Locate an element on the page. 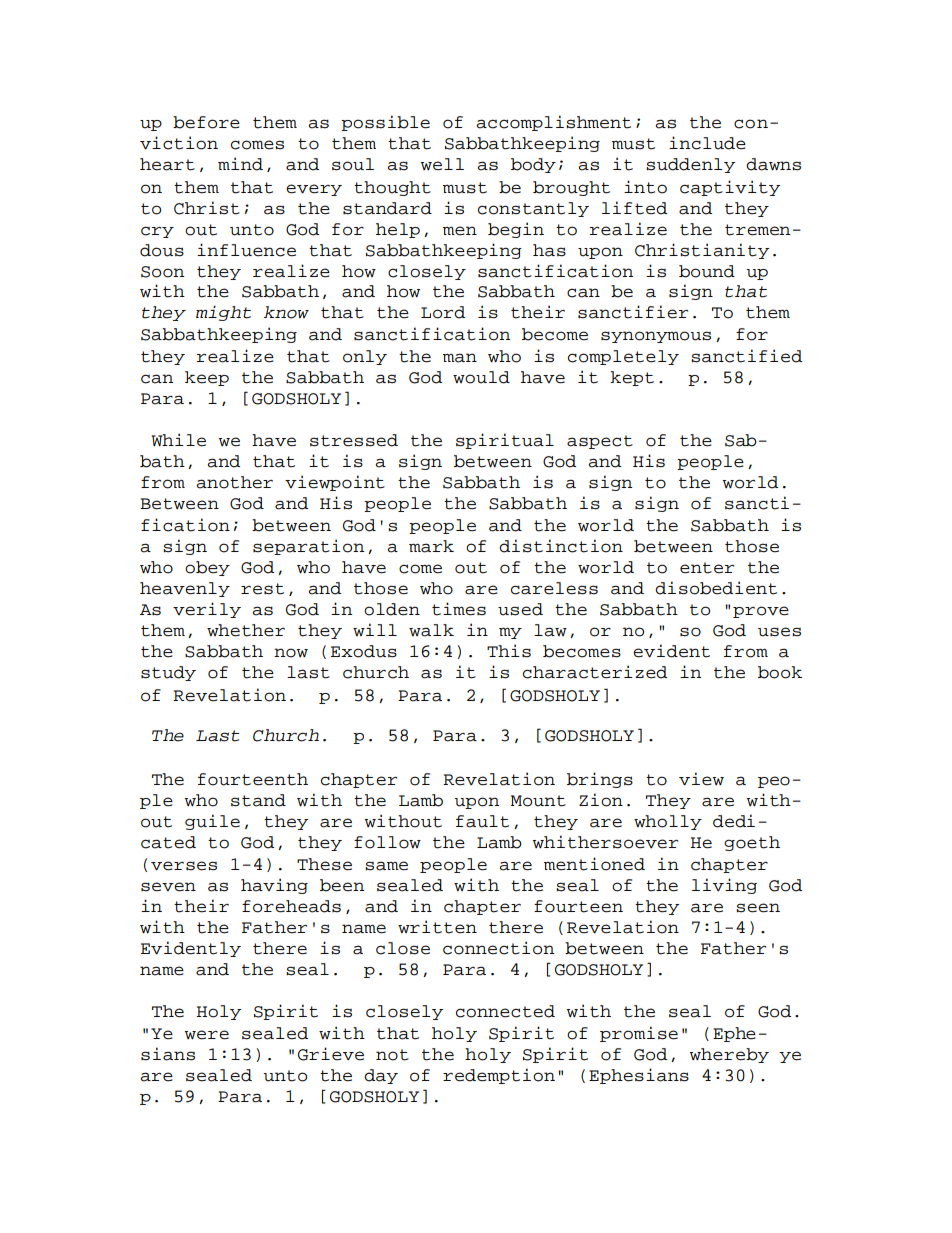 The image size is (952, 1233). whereby is located at coordinates (729, 1055).
